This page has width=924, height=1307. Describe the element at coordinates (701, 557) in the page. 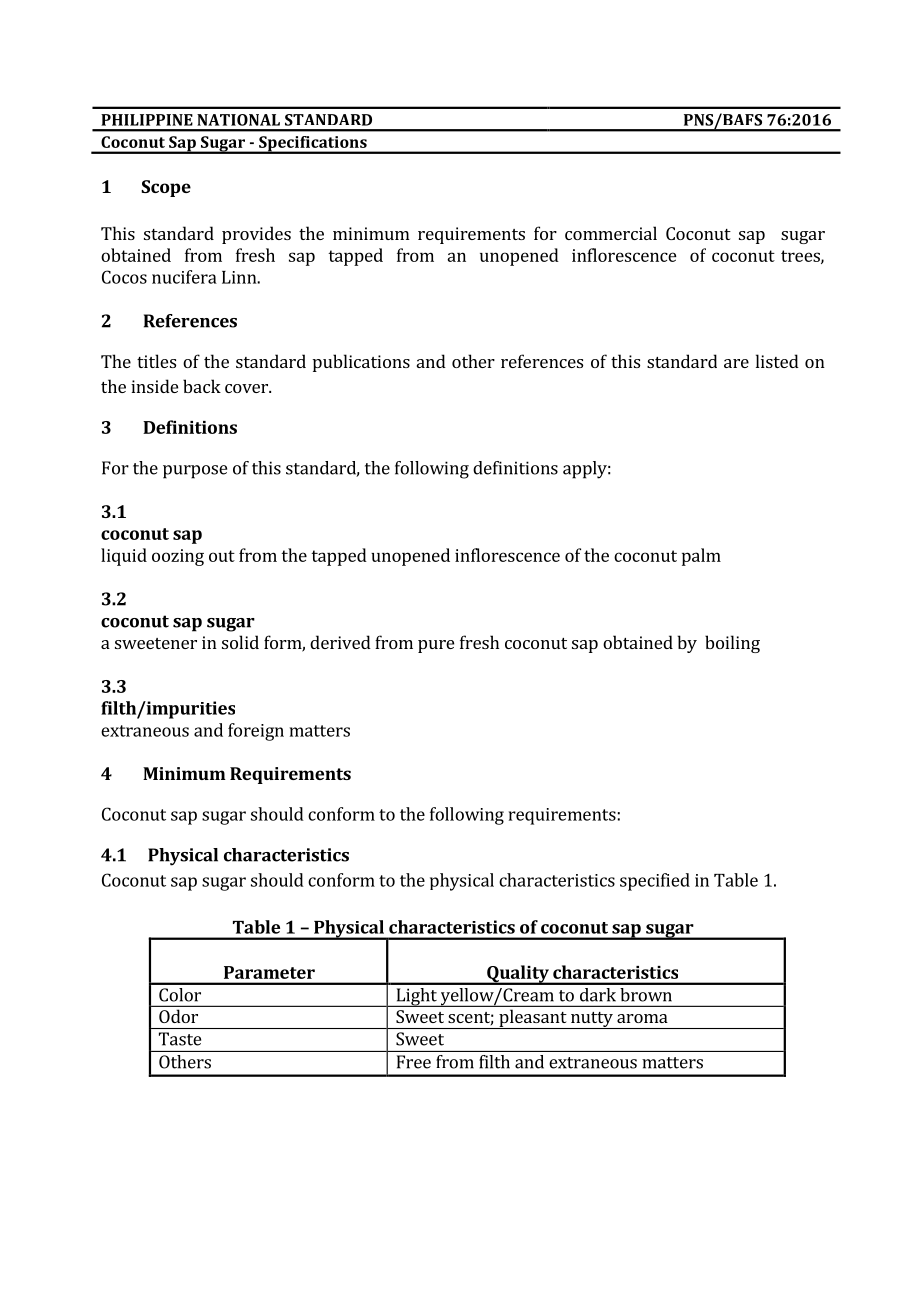

I see `palm` at that location.
